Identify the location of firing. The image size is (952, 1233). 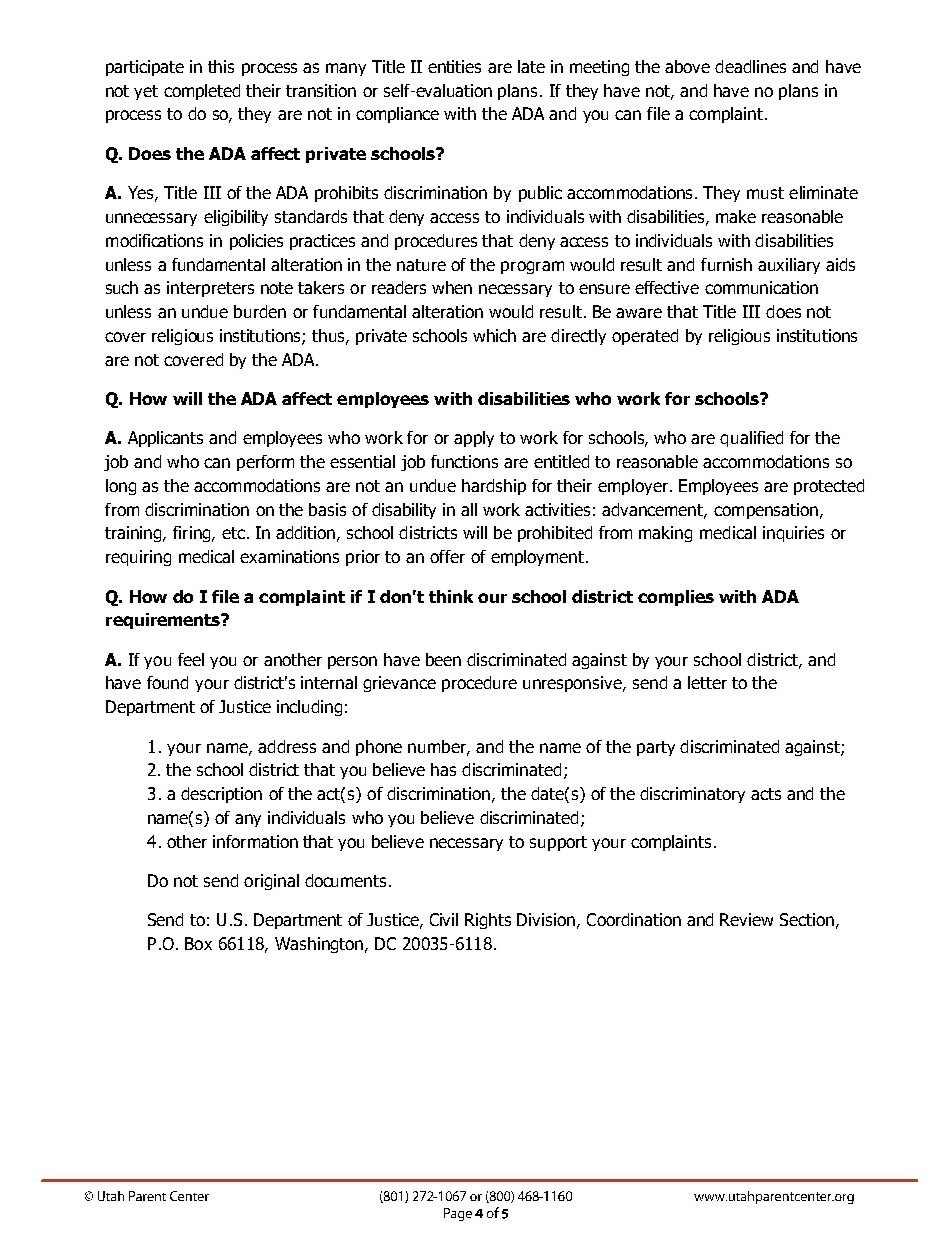
(193, 534).
